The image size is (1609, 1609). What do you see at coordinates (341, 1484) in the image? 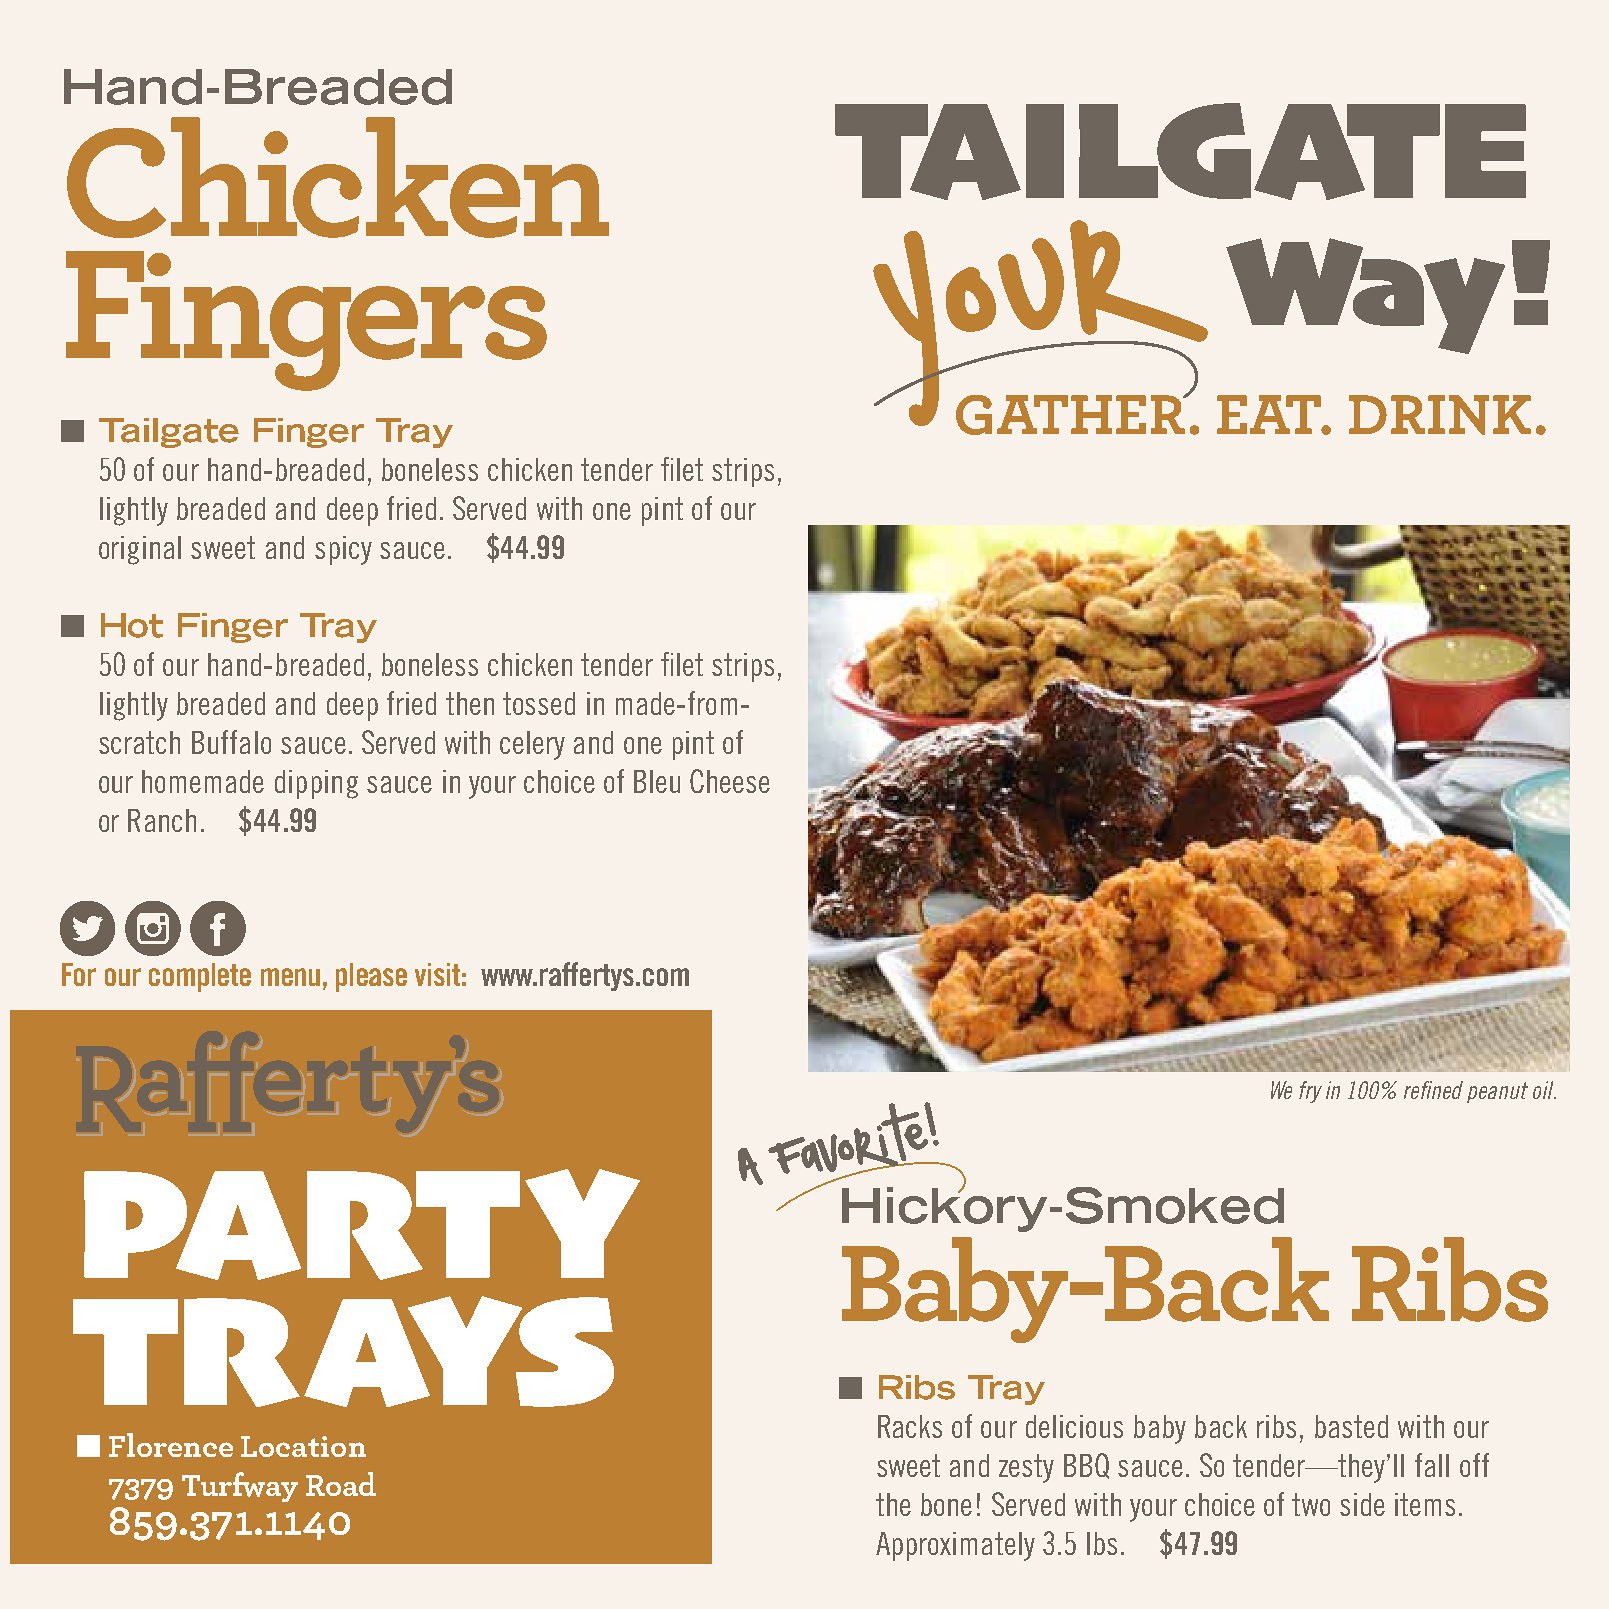
I see `Road` at bounding box center [341, 1484].
